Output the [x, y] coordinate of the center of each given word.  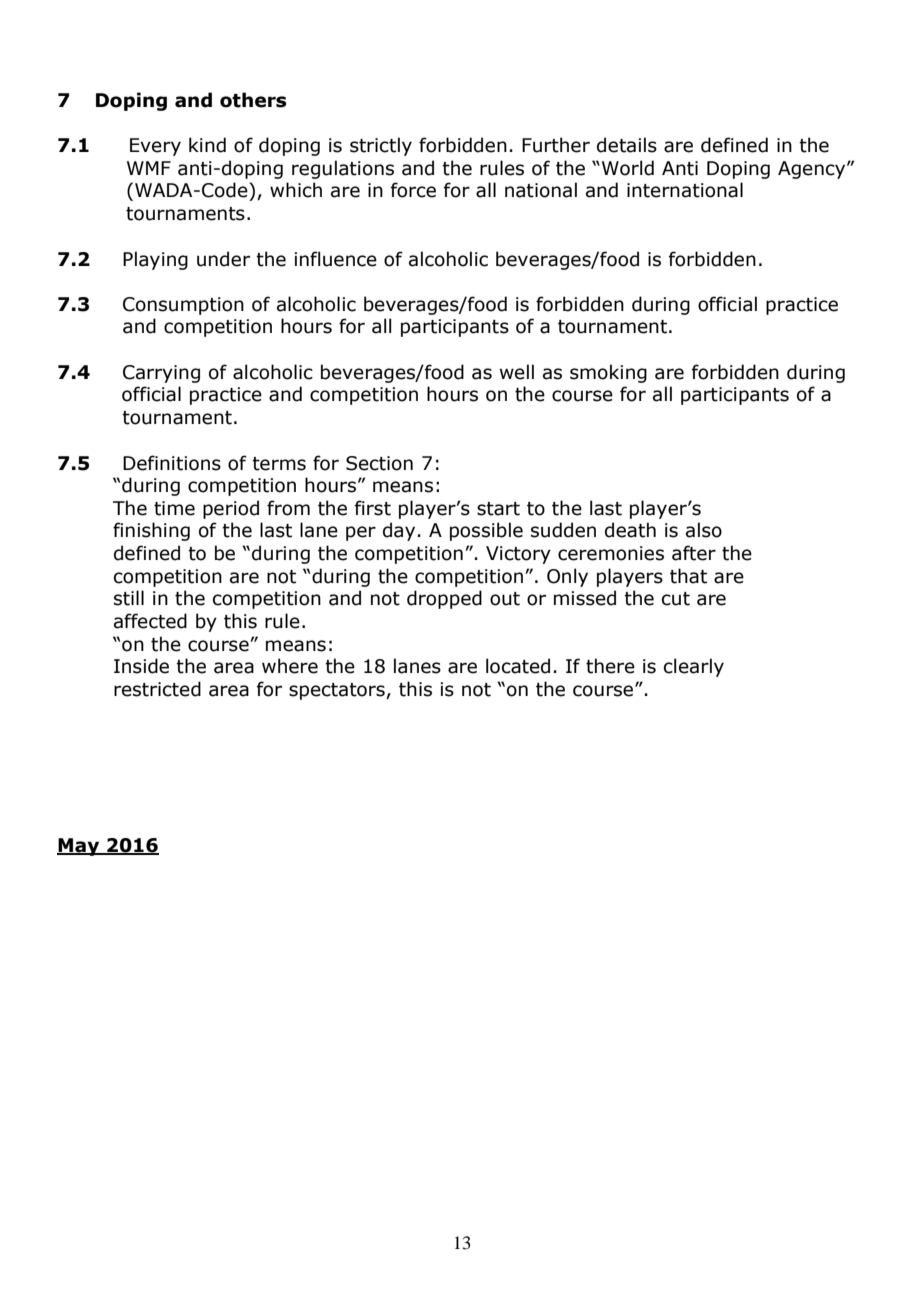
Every [155, 147]
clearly [694, 667]
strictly [381, 146]
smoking [608, 373]
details [627, 145]
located [518, 666]
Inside [141, 666]
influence [335, 259]
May [79, 847]
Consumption [183, 306]
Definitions [172, 463]
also [704, 530]
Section [379, 463]
